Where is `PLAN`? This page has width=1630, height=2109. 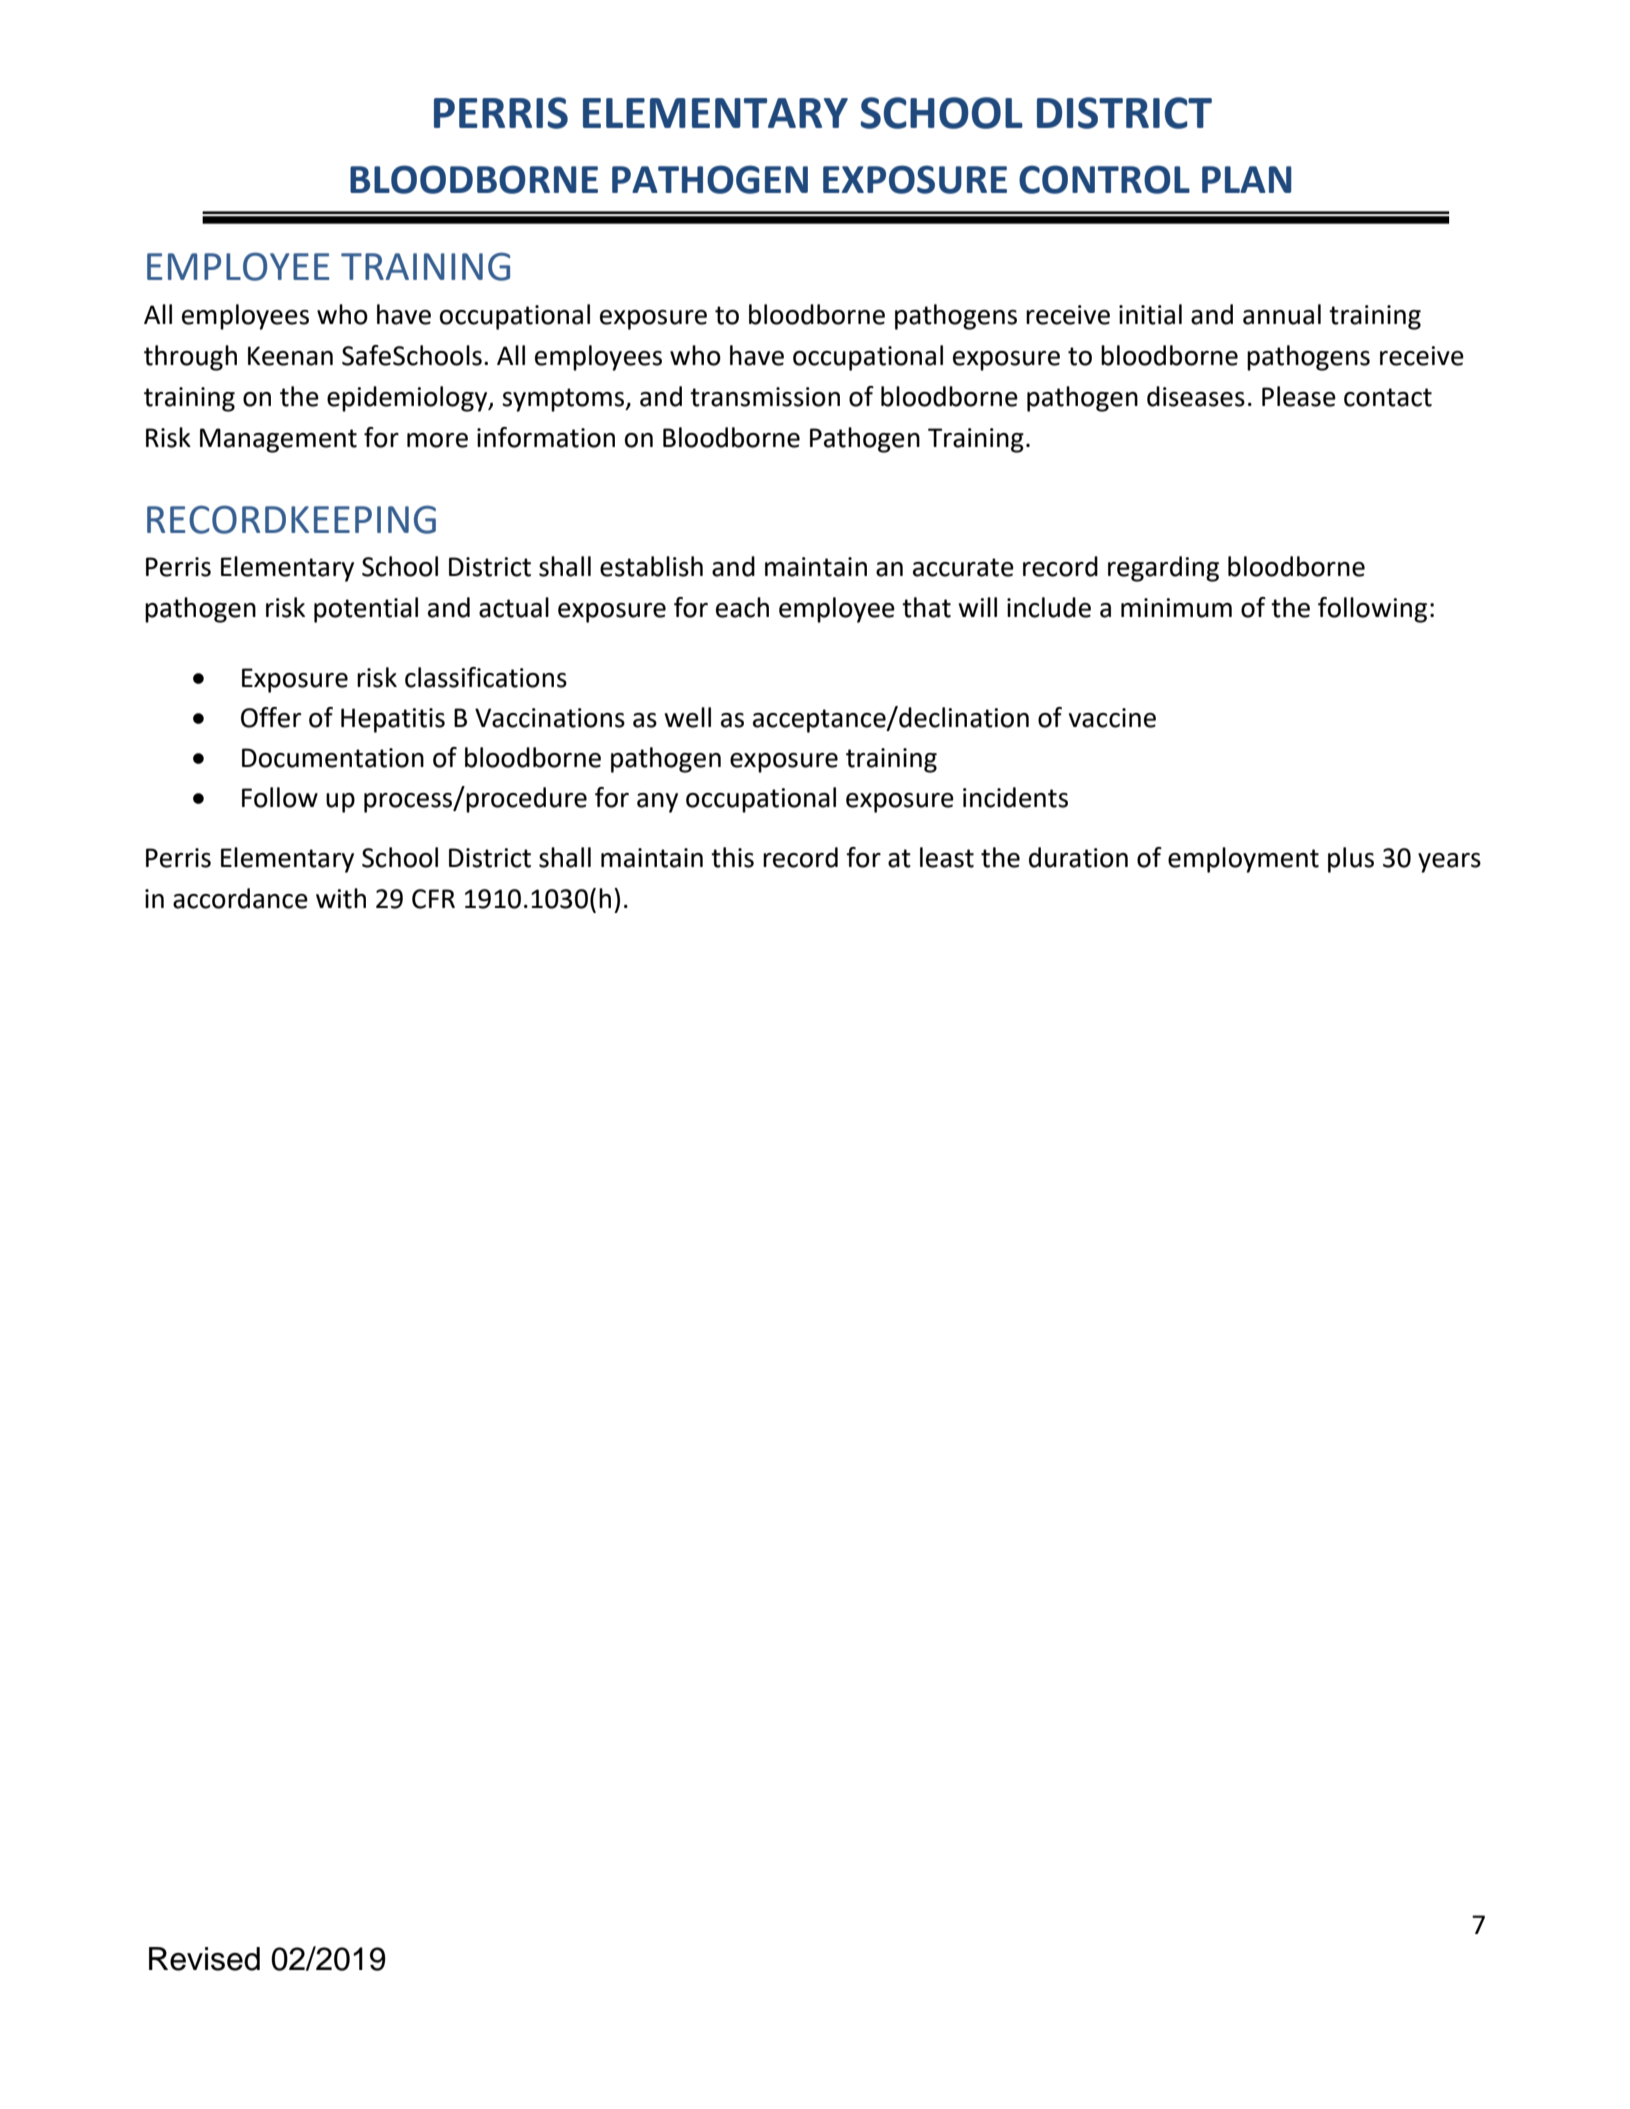
PLAN is located at coordinates (1246, 179).
